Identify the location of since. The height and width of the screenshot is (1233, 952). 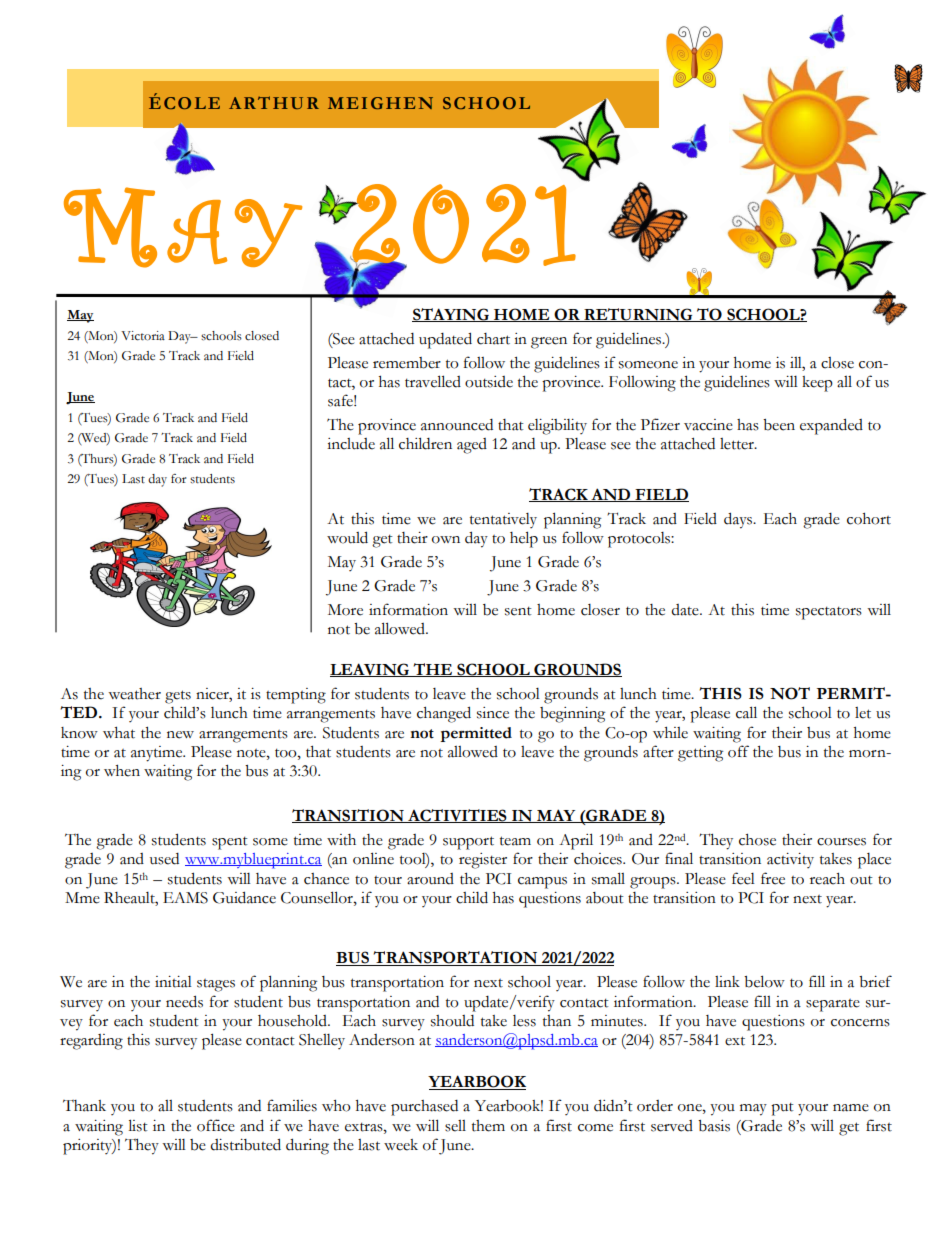
(493, 713).
